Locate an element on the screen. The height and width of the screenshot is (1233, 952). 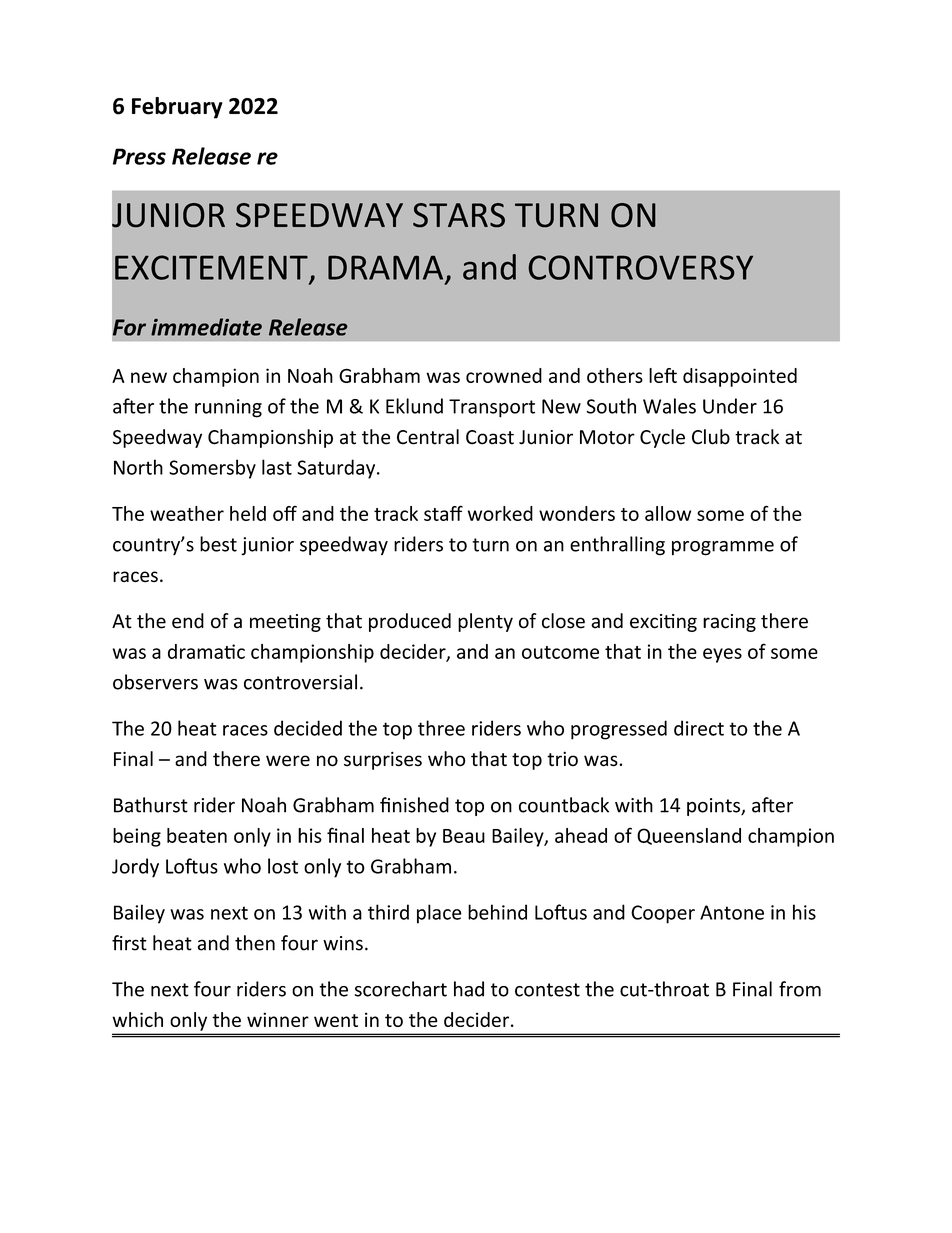
points is located at coordinates (714, 807).
